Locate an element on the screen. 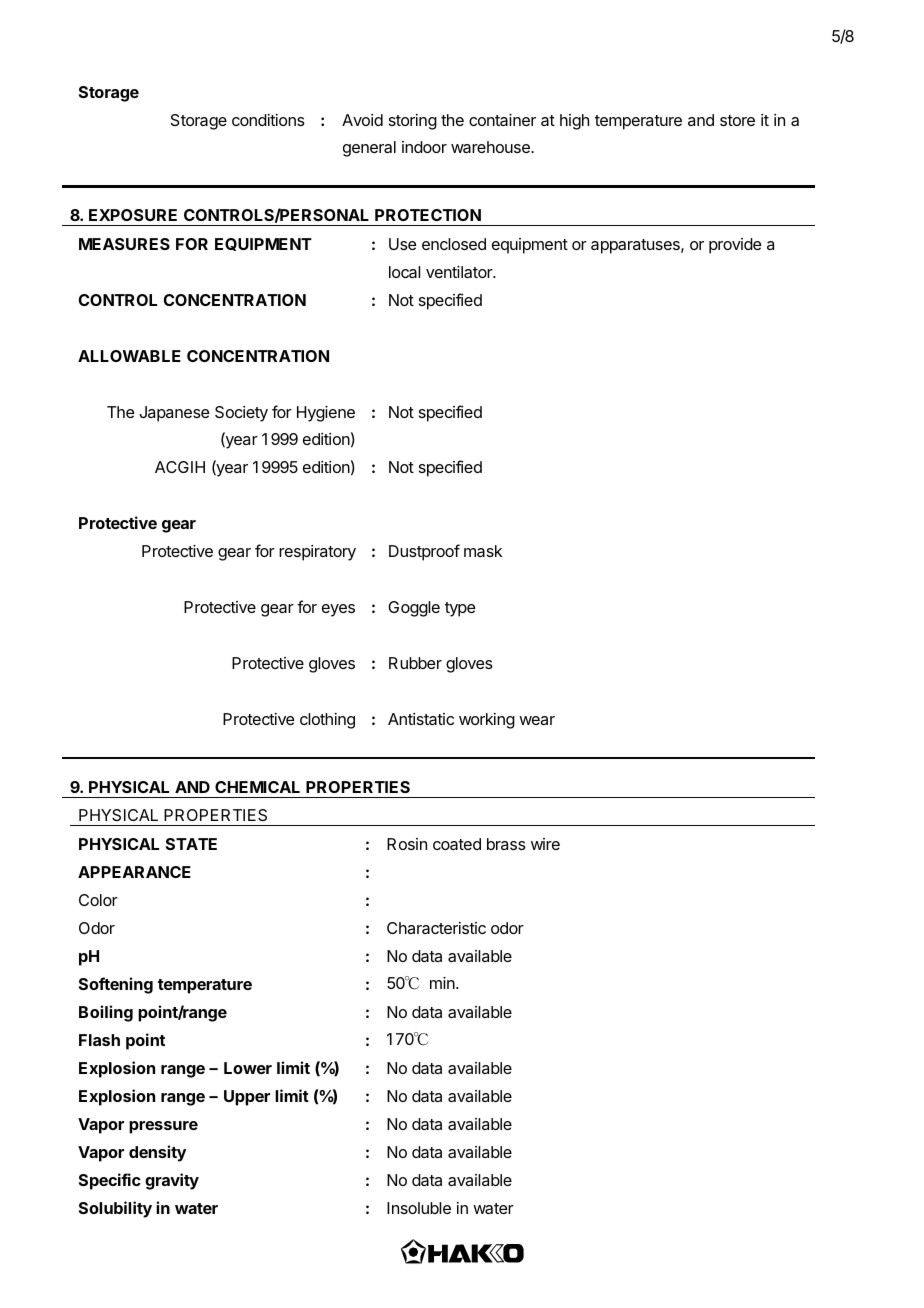 This screenshot has width=924, height=1308. Insoluble is located at coordinates (419, 1208).
